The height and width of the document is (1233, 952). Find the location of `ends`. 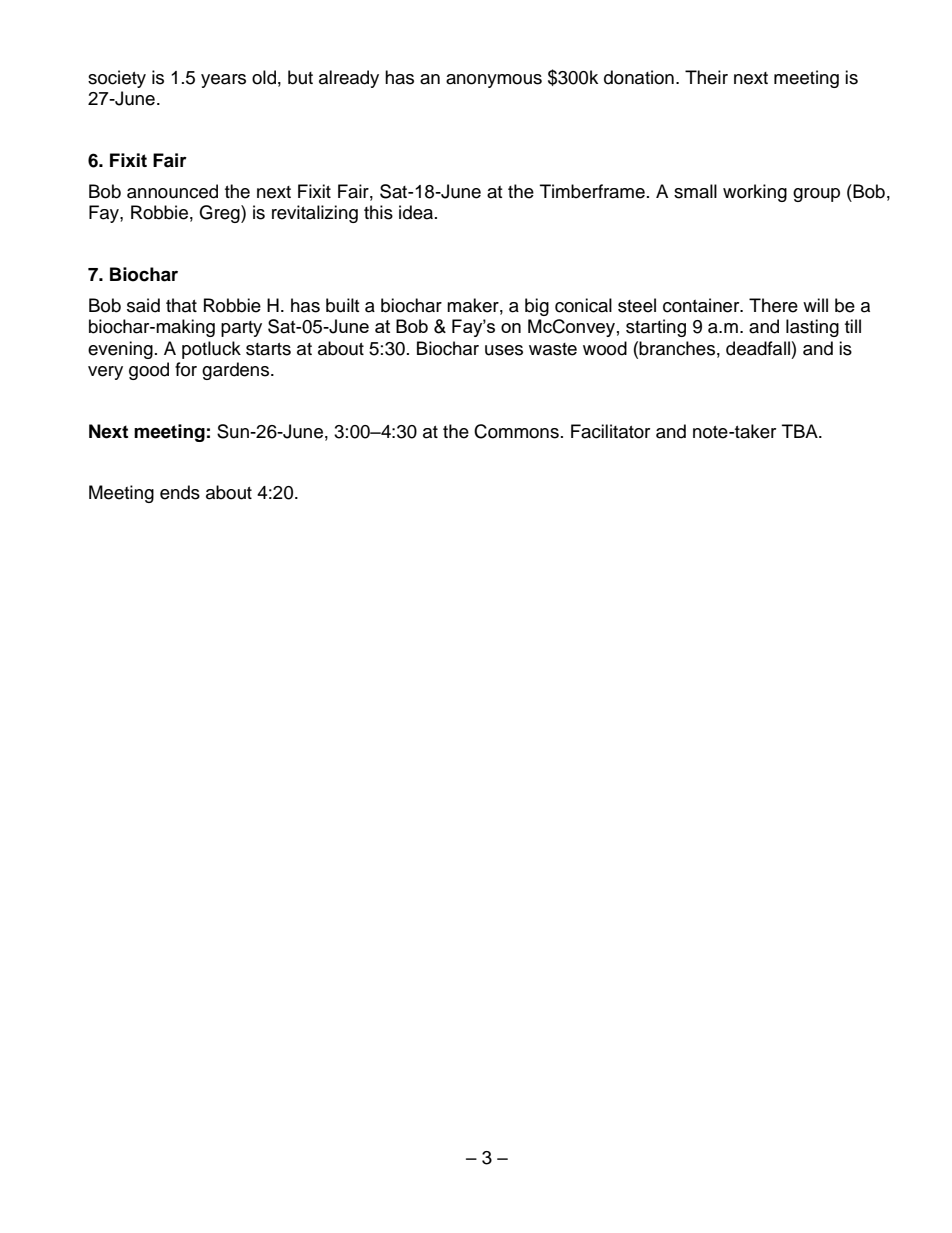

ends is located at coordinates (180, 492).
